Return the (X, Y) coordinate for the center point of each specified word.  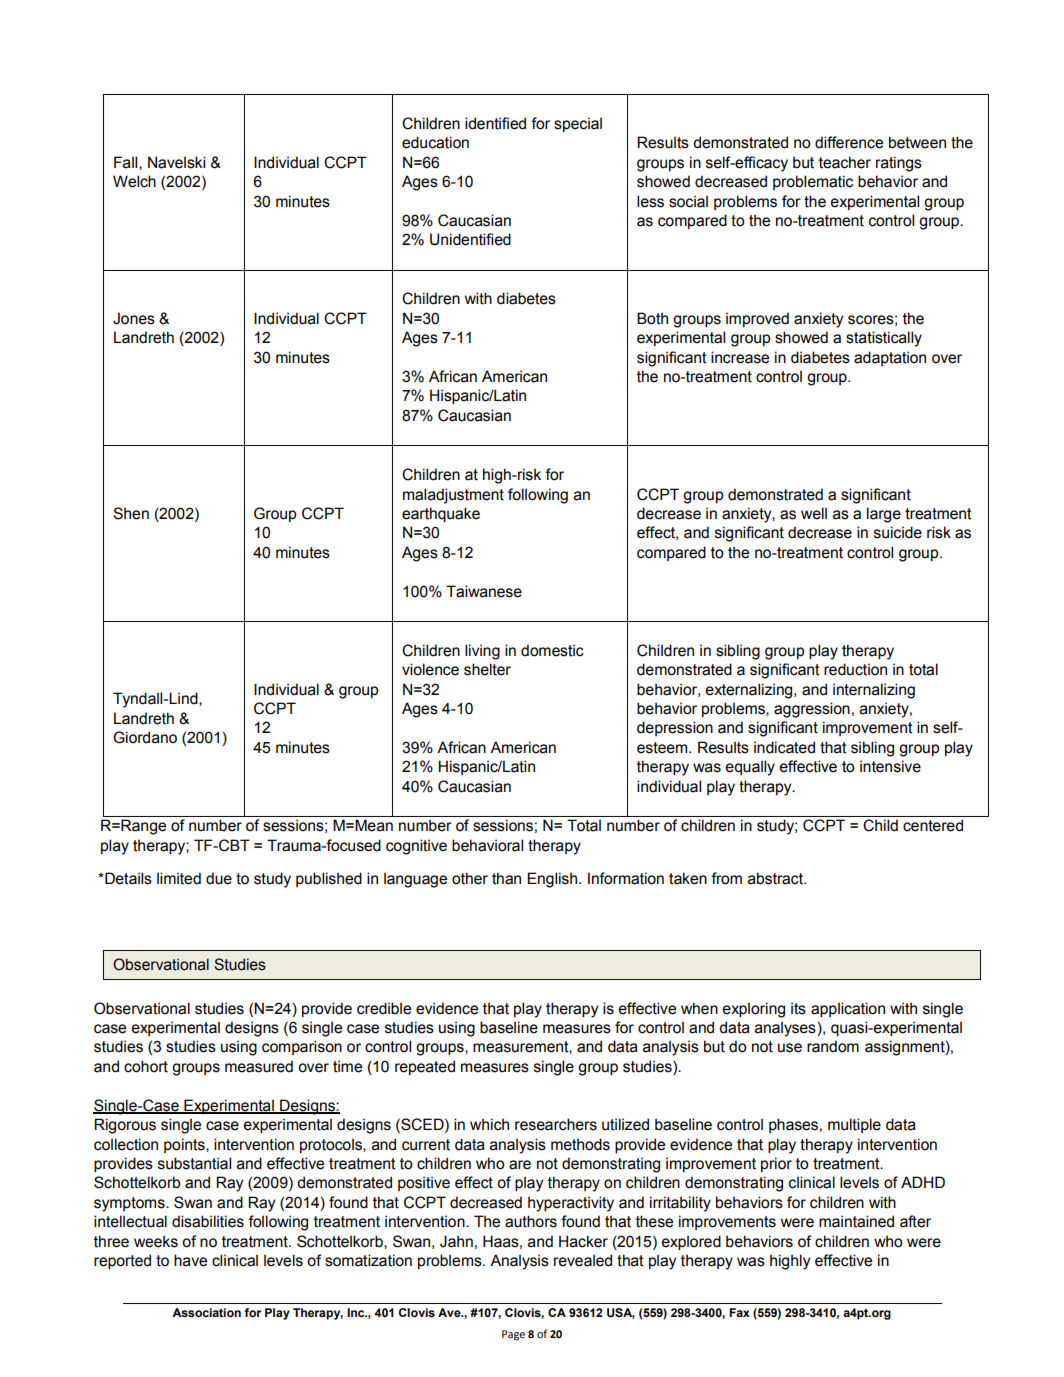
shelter (487, 669)
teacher (845, 162)
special (578, 124)
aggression (812, 710)
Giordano (145, 737)
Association (206, 1313)
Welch (134, 181)
